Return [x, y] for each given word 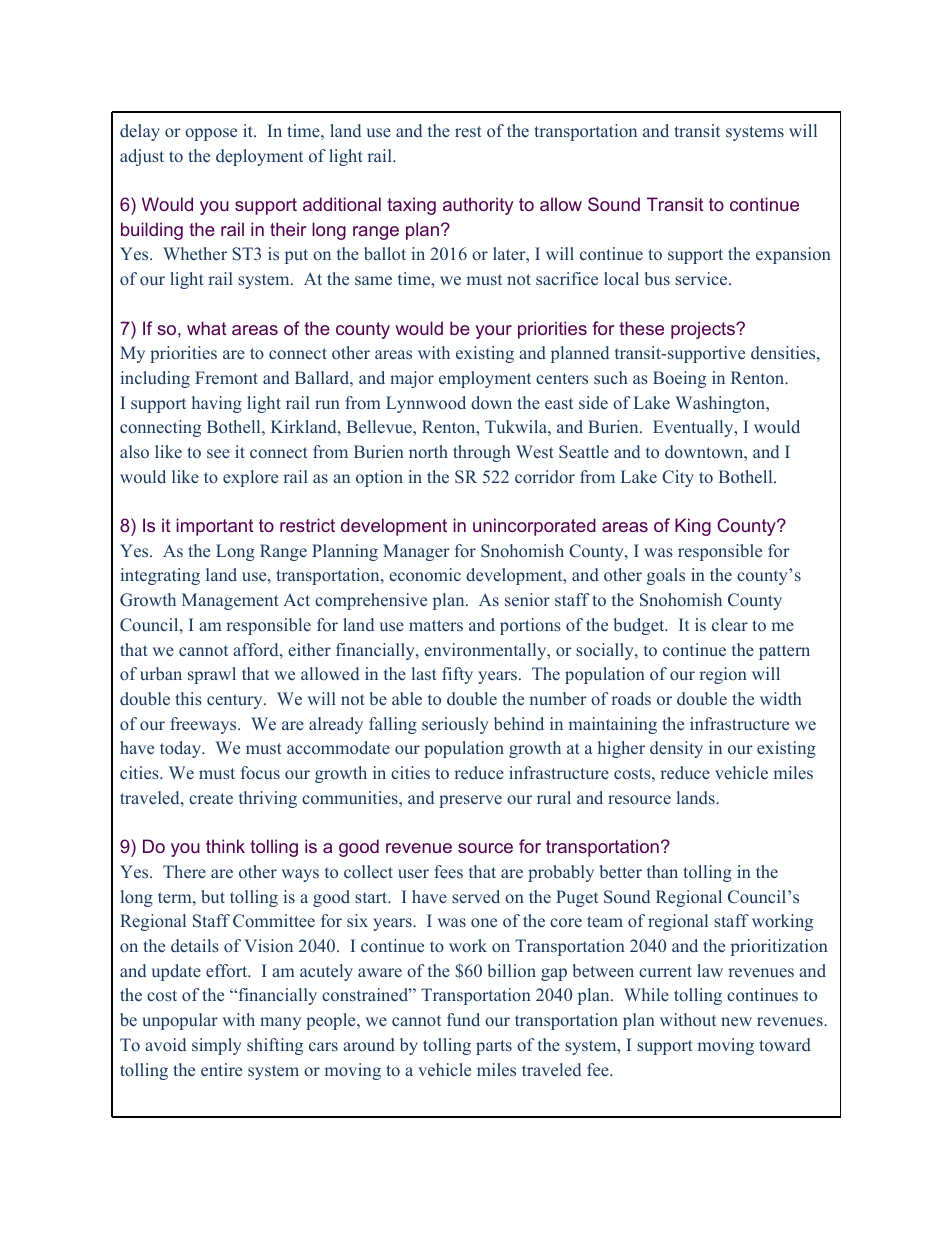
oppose [211, 134]
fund [463, 1019]
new [736, 1021]
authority [478, 206]
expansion [793, 255]
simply [217, 1046]
